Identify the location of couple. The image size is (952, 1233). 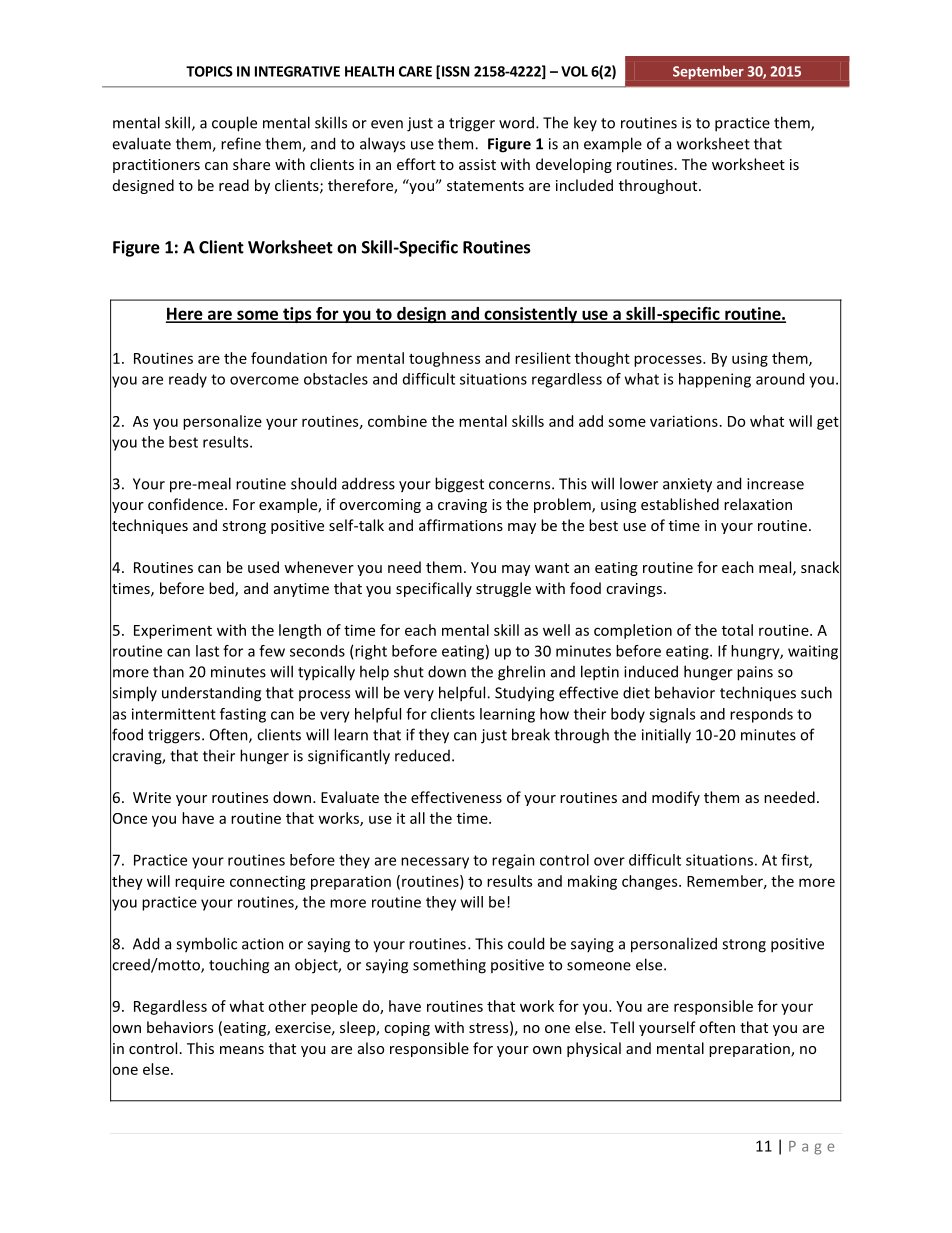
(234, 124).
